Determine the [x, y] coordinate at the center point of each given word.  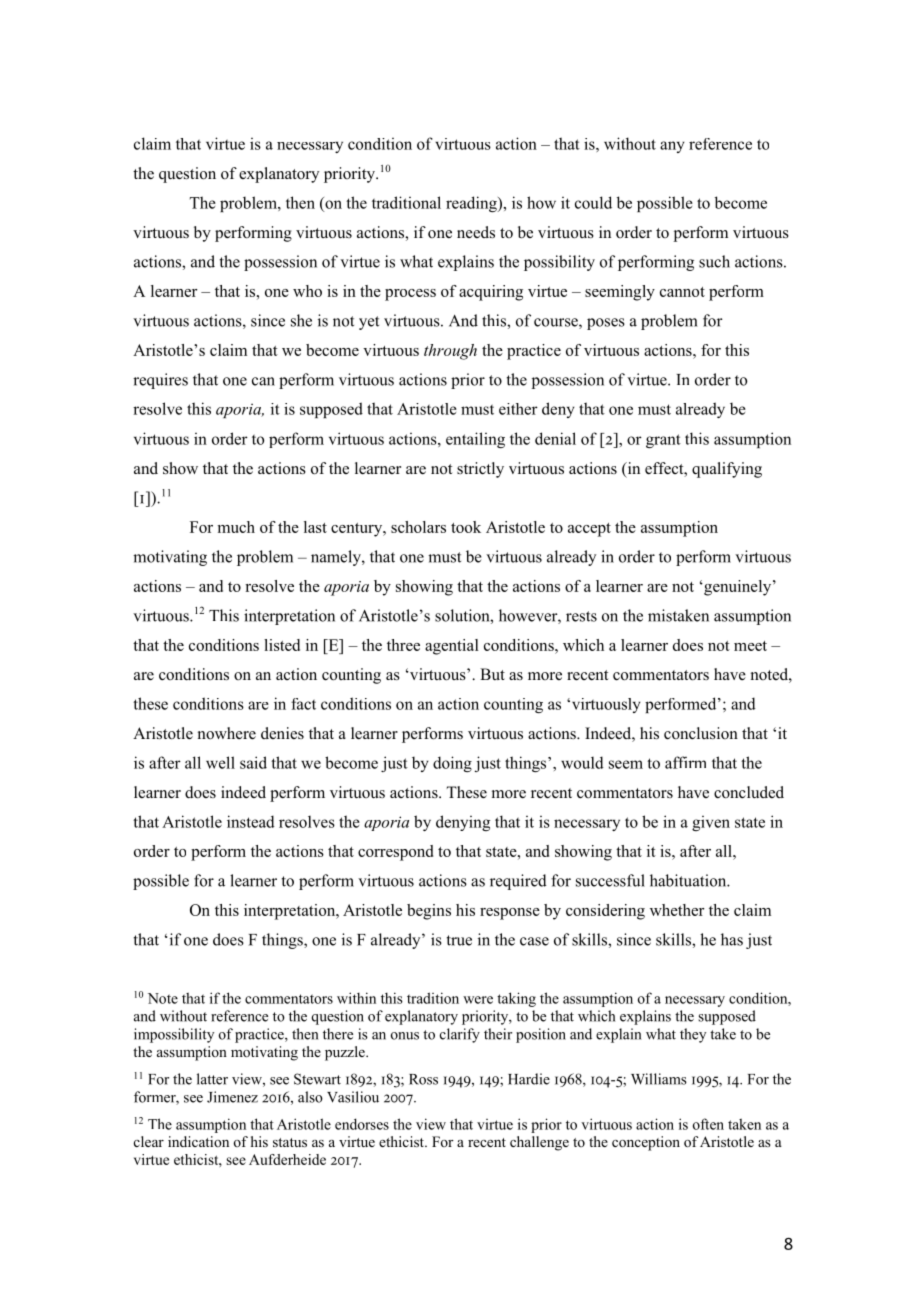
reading [472, 204]
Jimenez [232, 1097]
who [307, 291]
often [708, 1124]
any [672, 147]
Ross [423, 1079]
